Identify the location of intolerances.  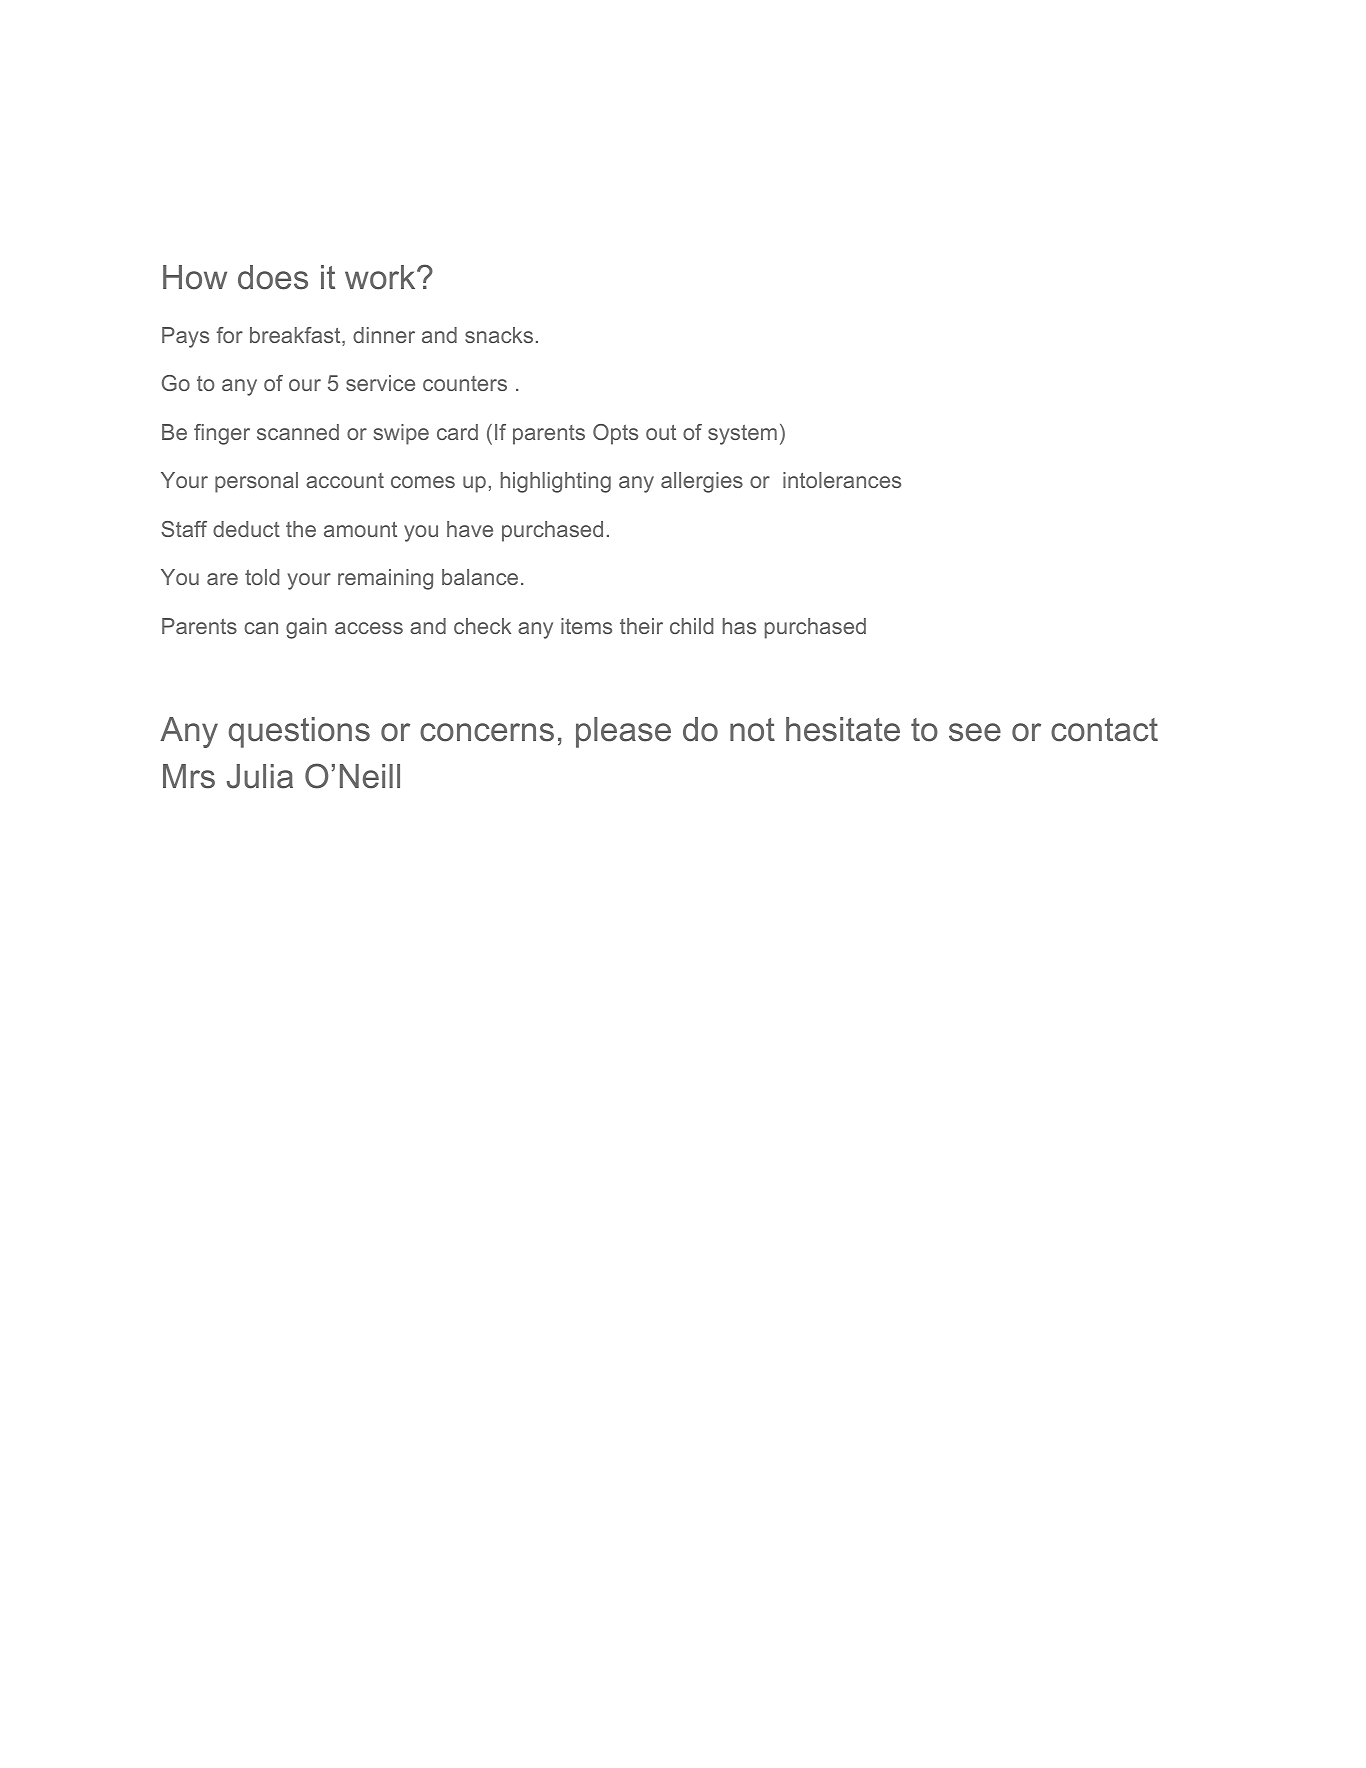
(842, 480).
